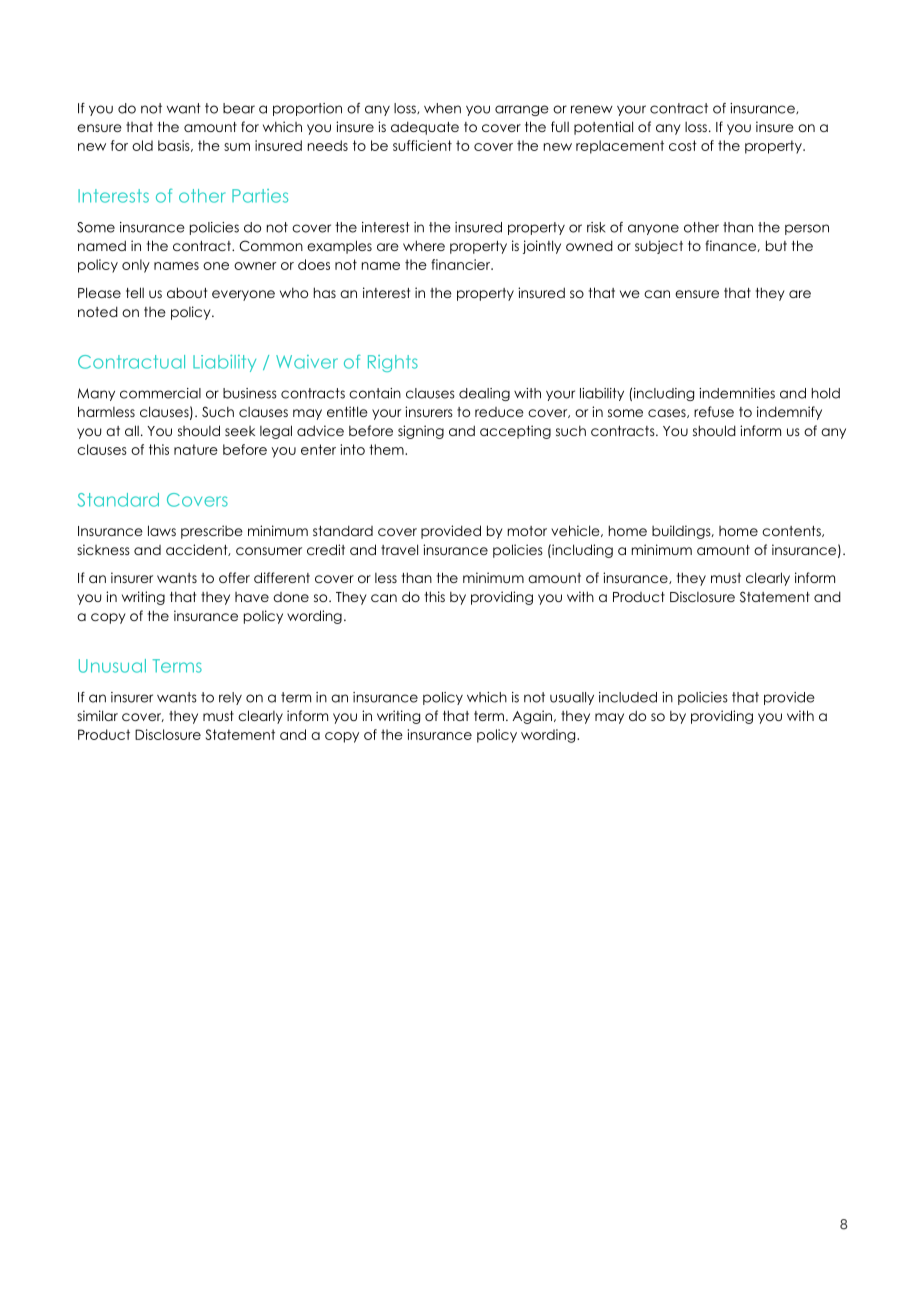 The height and width of the page is (1308, 924). I want to click on bear, so click(239, 108).
